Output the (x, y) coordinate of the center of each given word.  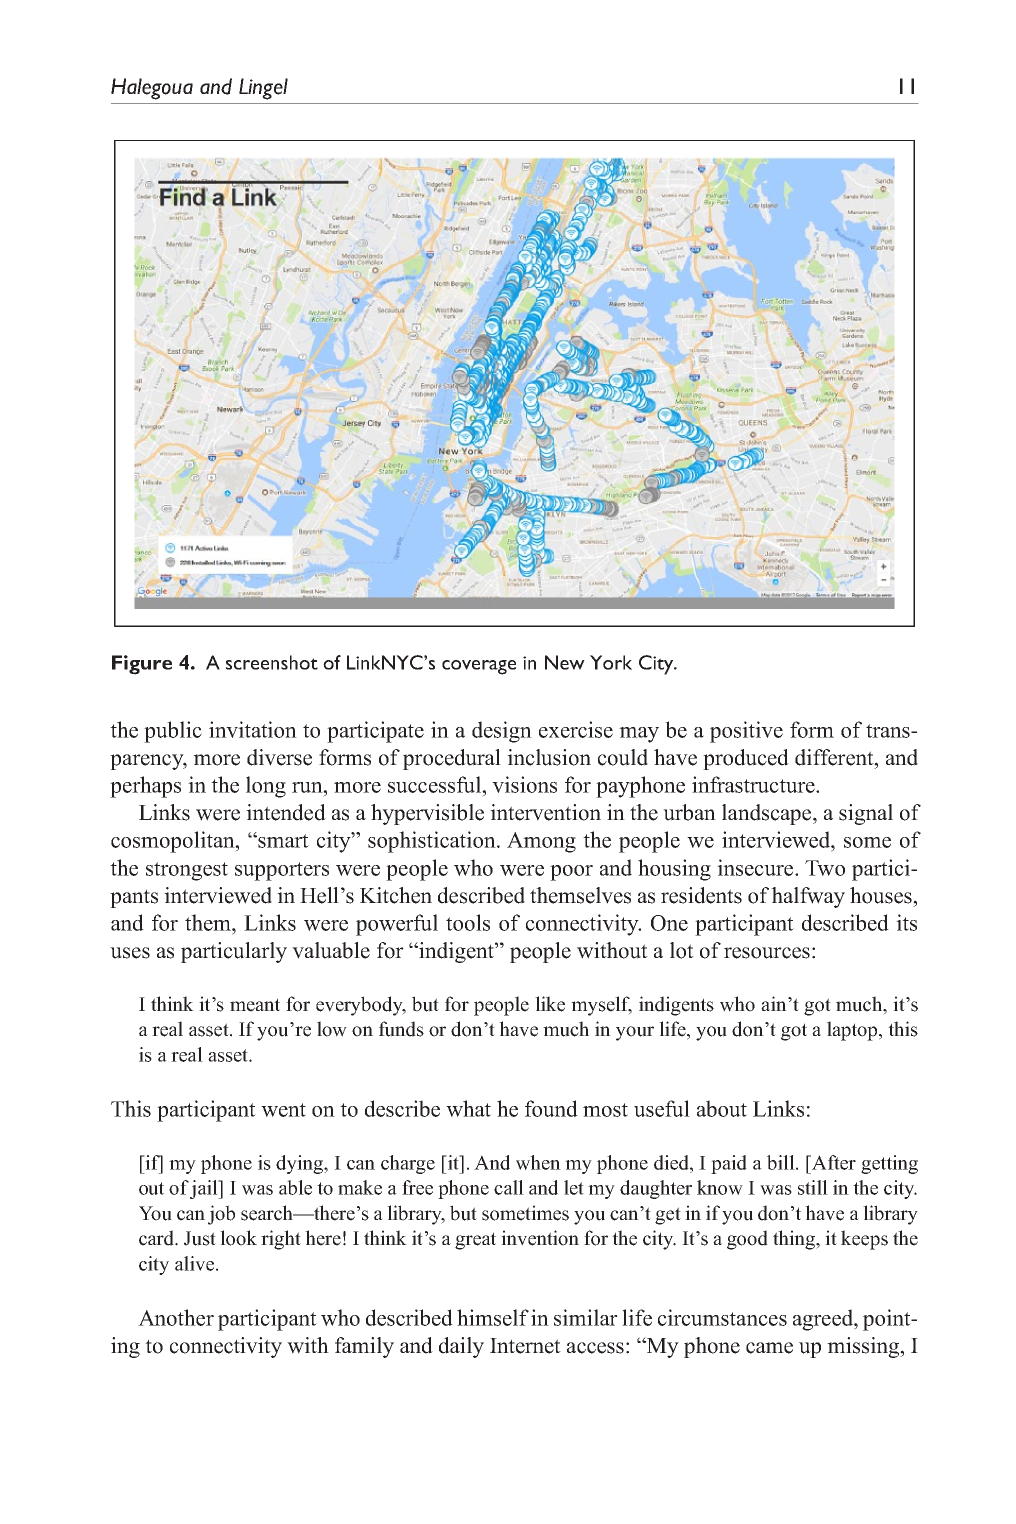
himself (493, 1317)
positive (746, 732)
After (833, 1162)
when (538, 1162)
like (550, 1004)
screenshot (272, 662)
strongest (187, 871)
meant (255, 1005)
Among (541, 842)
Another (176, 1317)
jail (205, 1189)
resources (767, 953)
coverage (479, 667)
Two (825, 868)
